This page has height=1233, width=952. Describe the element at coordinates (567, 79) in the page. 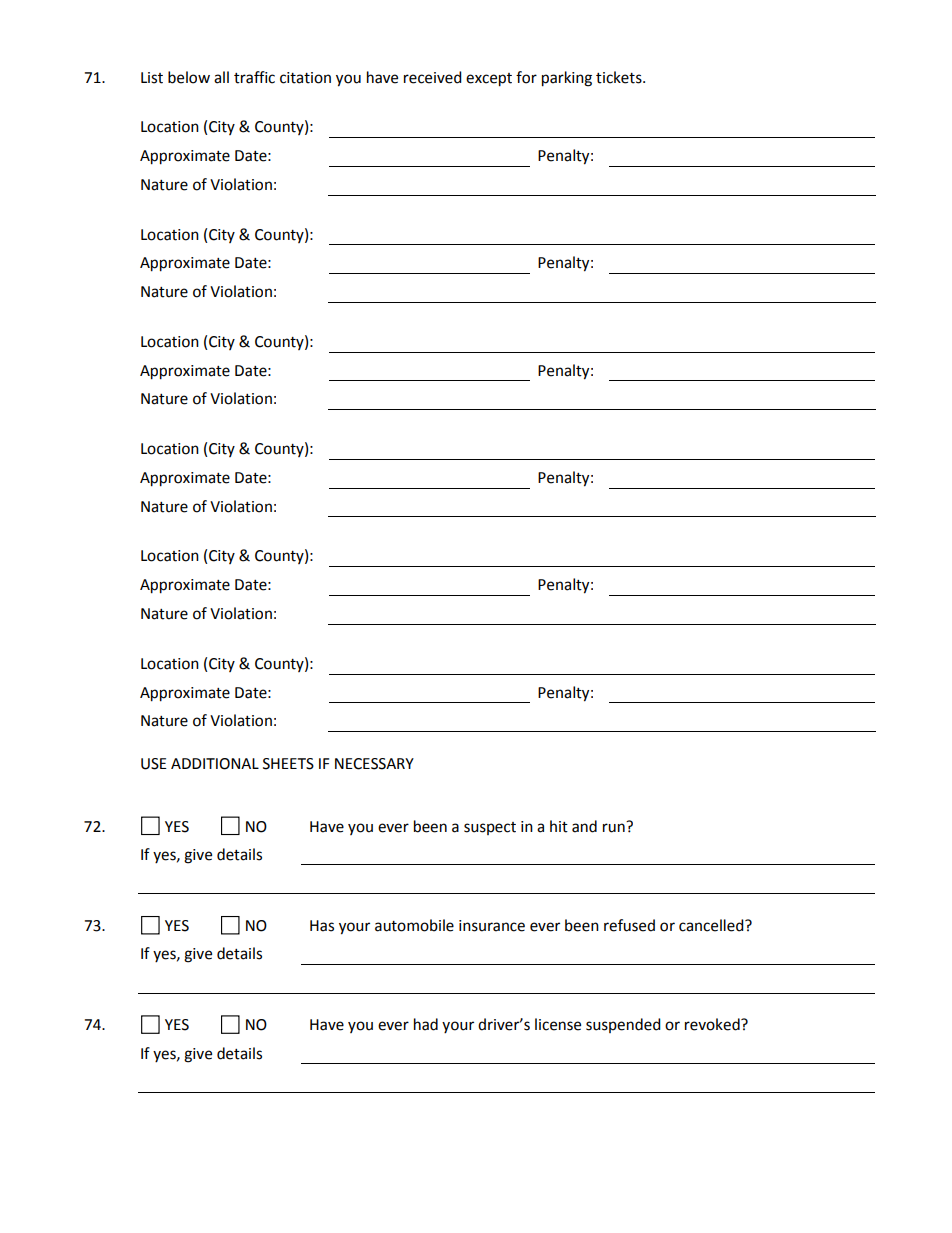

I see `parking` at that location.
